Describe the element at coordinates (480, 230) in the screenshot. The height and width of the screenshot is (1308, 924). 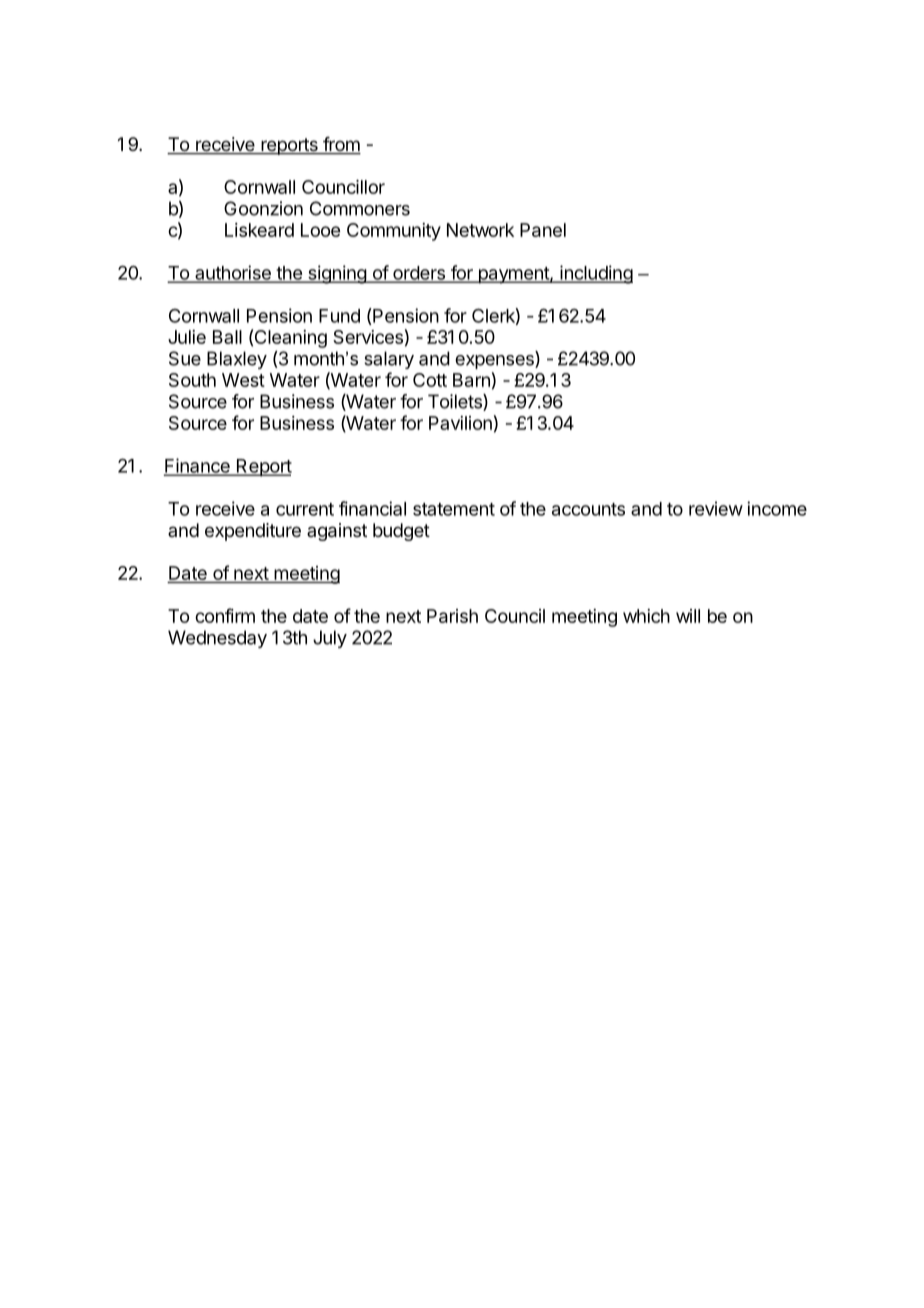
I see `Network` at that location.
